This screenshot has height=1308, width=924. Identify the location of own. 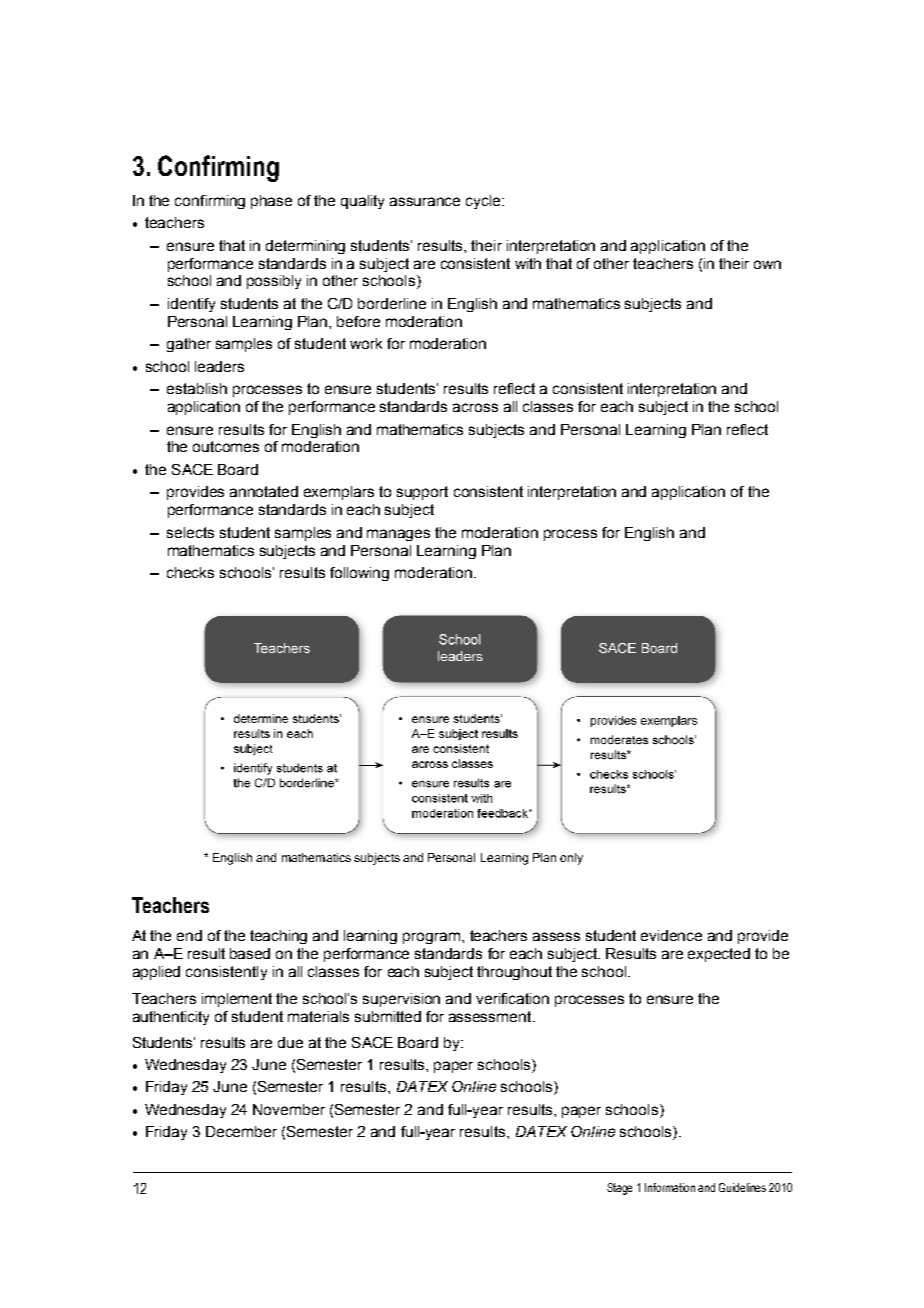
(767, 264).
